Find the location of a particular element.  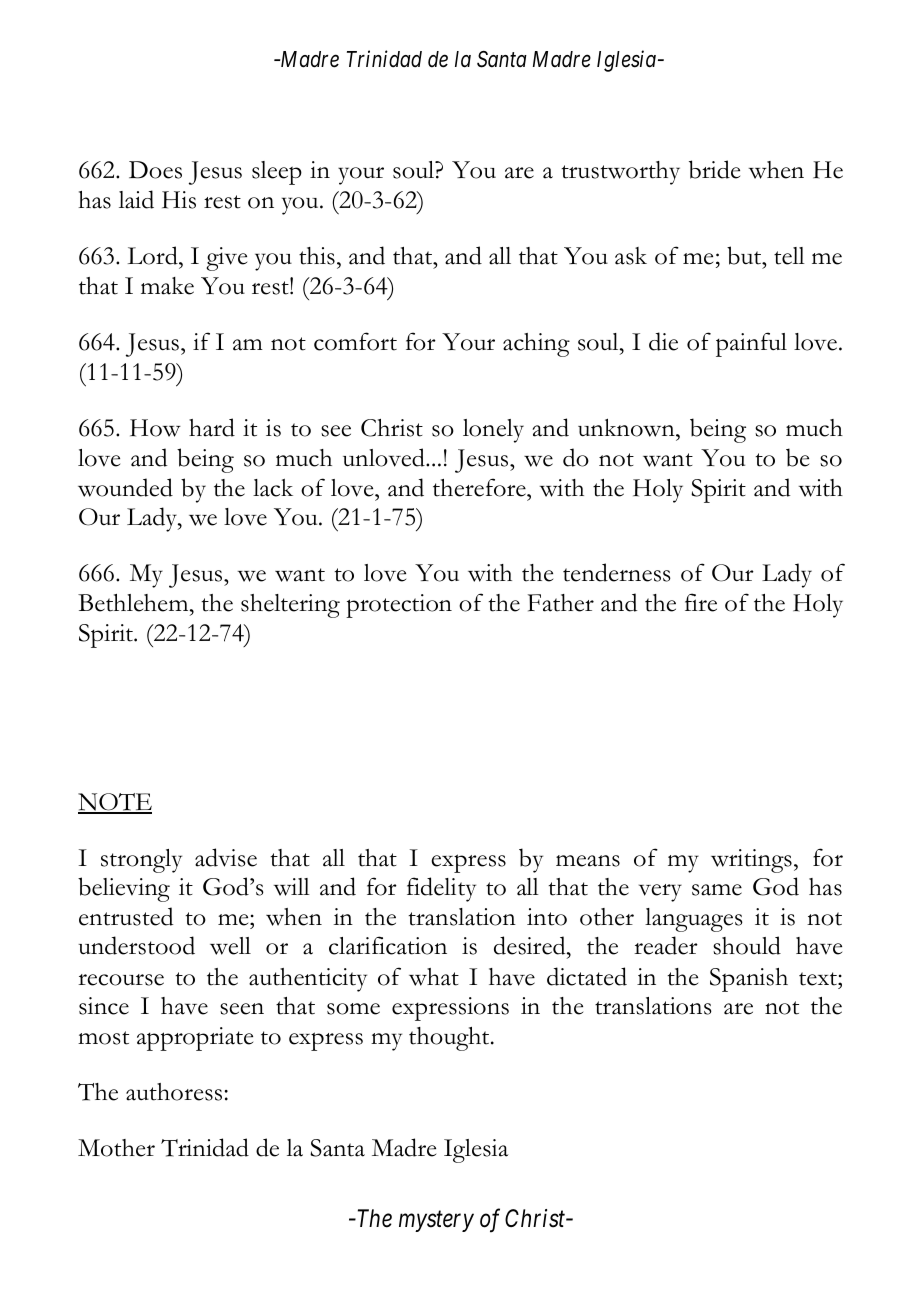

laid is located at coordinates (136, 199).
